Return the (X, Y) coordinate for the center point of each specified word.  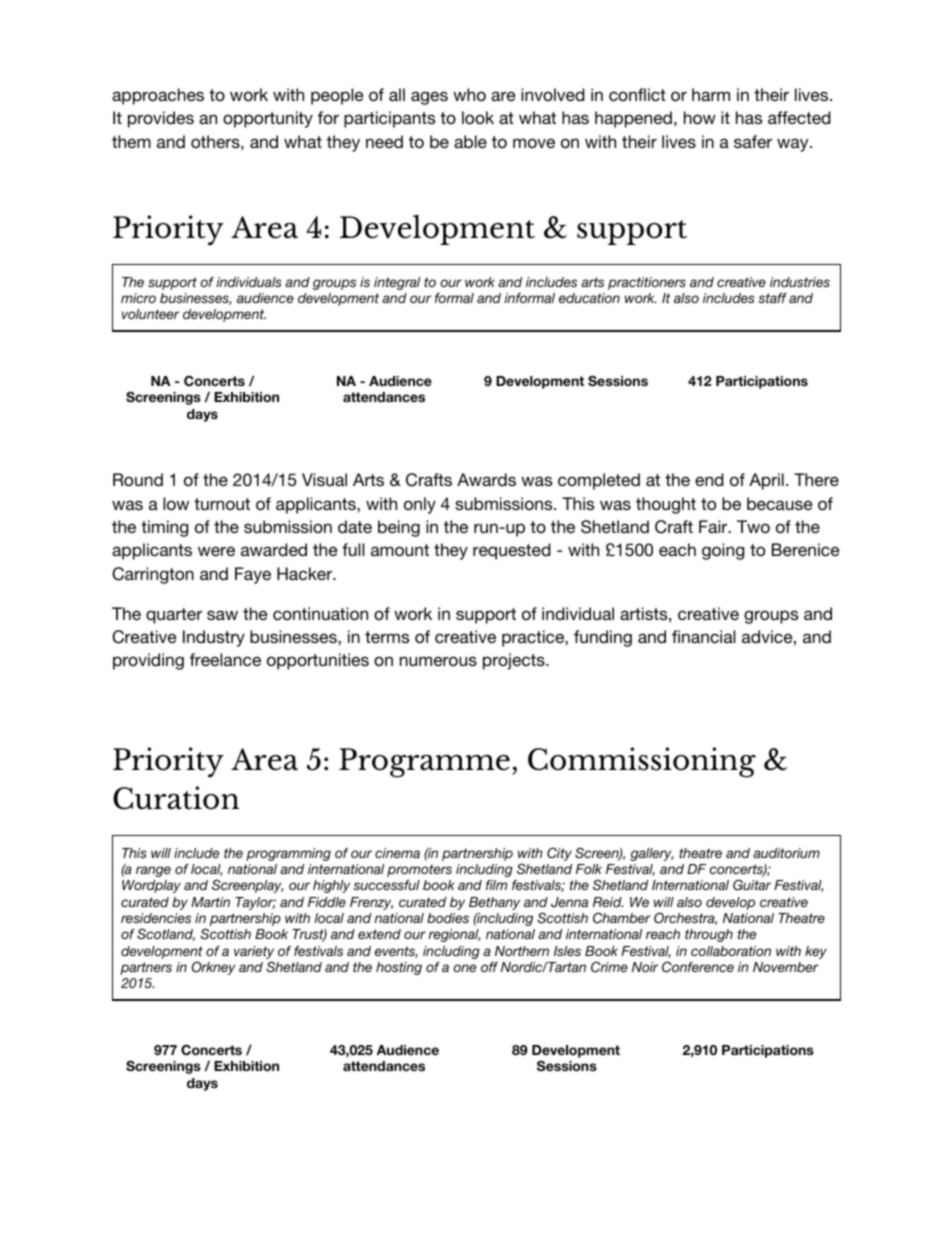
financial (703, 637)
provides (161, 119)
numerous (438, 661)
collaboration (731, 951)
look (478, 118)
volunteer (150, 314)
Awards (486, 479)
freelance (225, 659)
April (766, 481)
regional (454, 935)
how (700, 118)
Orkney (213, 968)
